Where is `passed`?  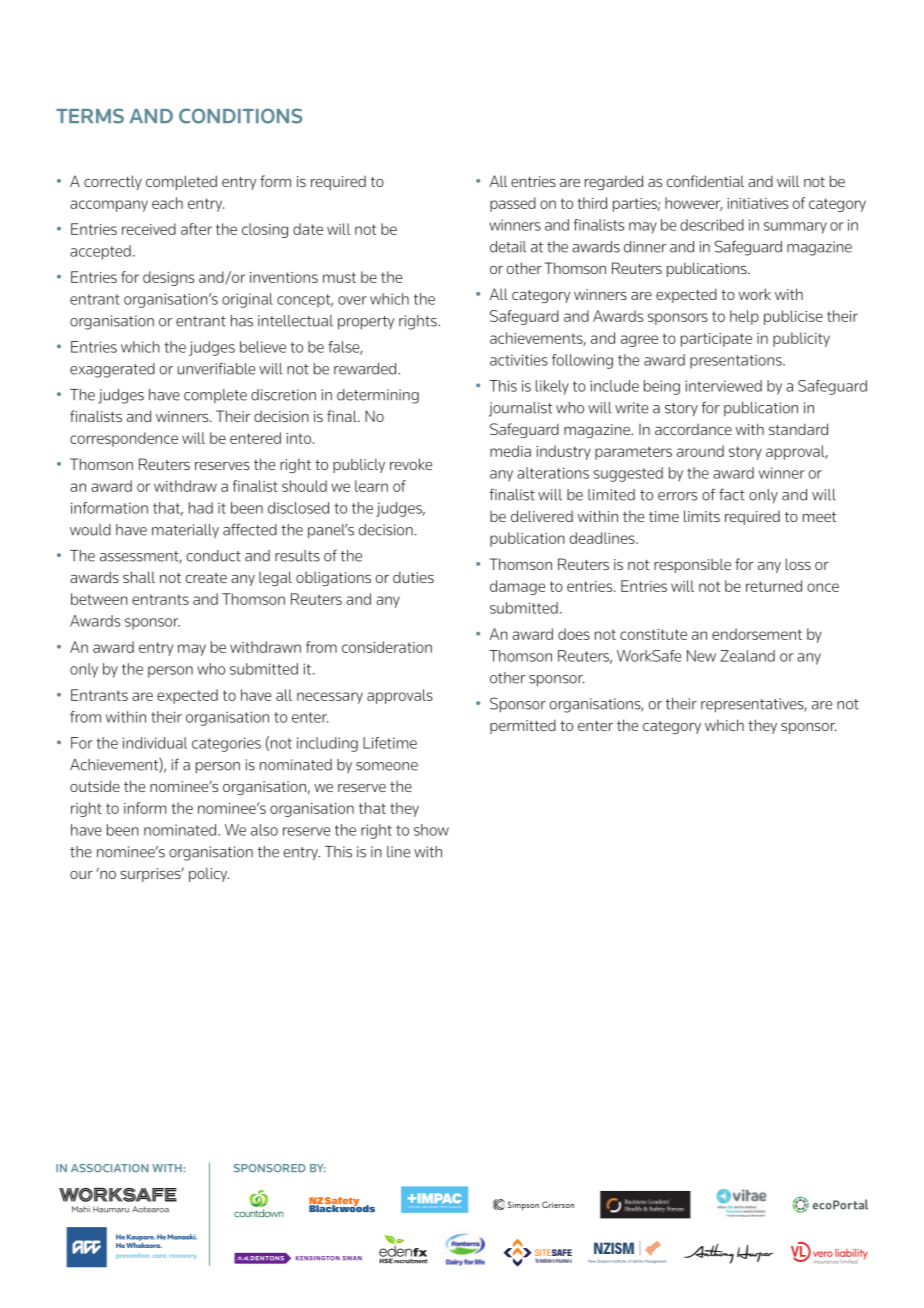 passed is located at coordinates (513, 204).
